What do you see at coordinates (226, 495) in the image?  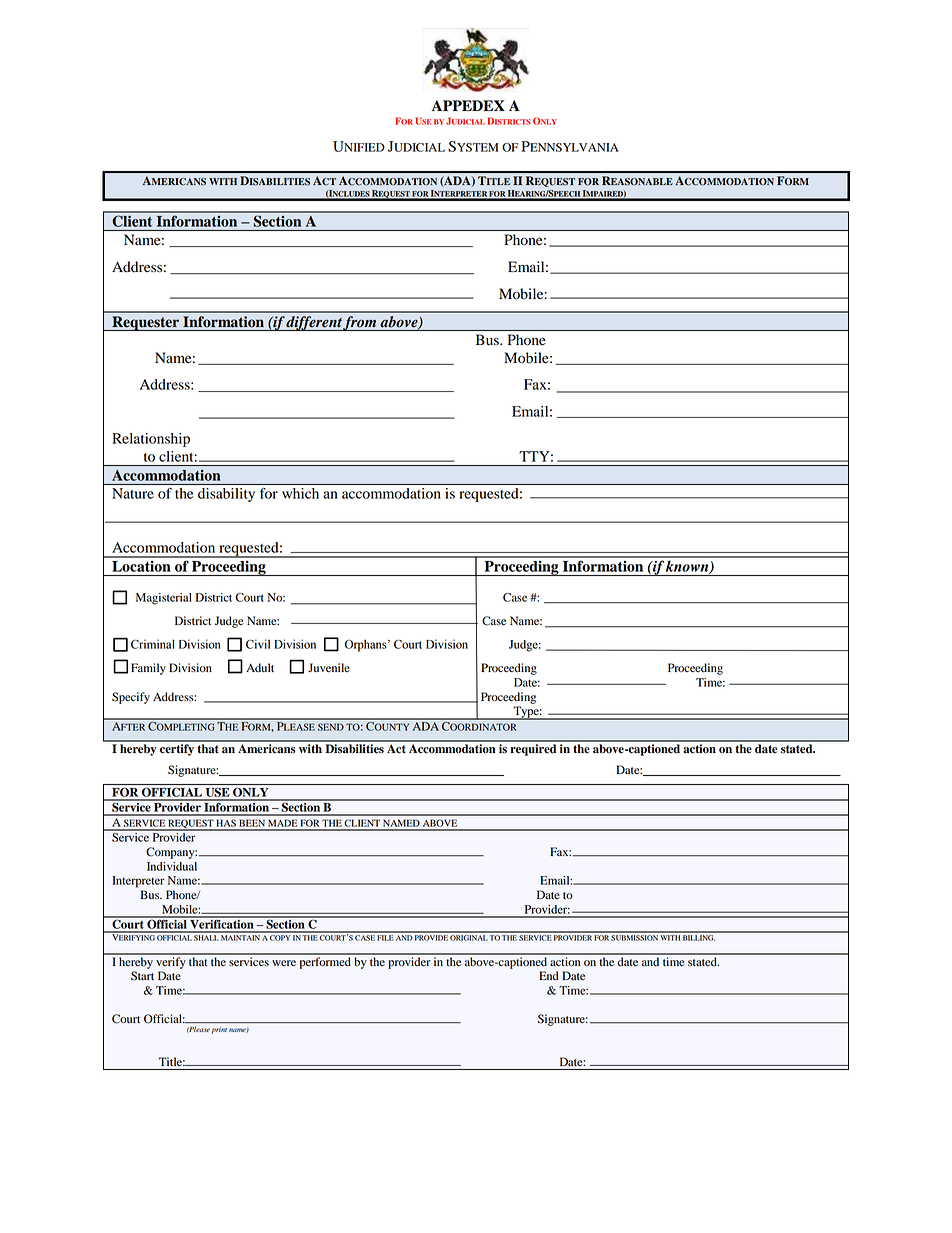 I see `disability` at bounding box center [226, 495].
